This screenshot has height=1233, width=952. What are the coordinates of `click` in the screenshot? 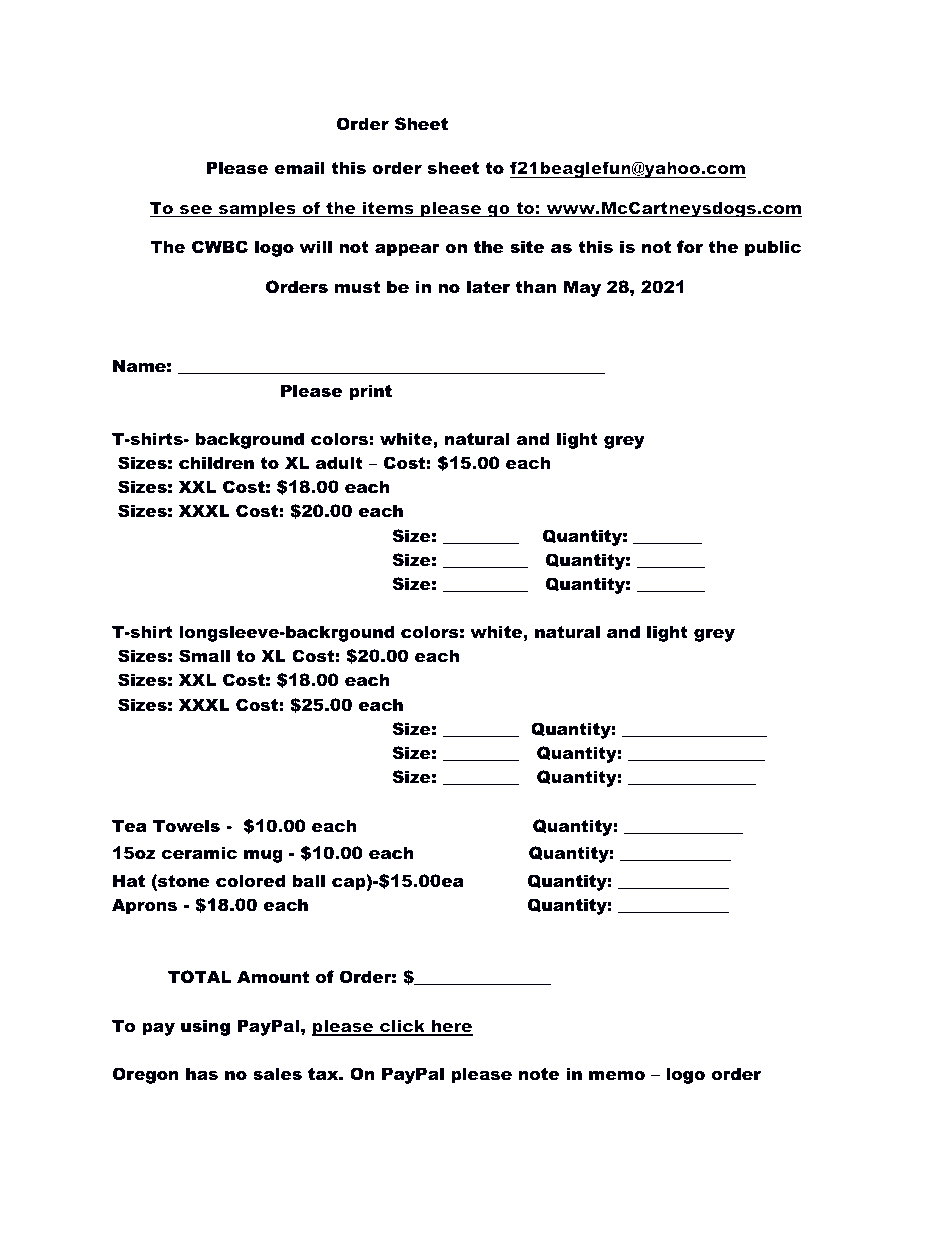 It's located at (403, 1027).
